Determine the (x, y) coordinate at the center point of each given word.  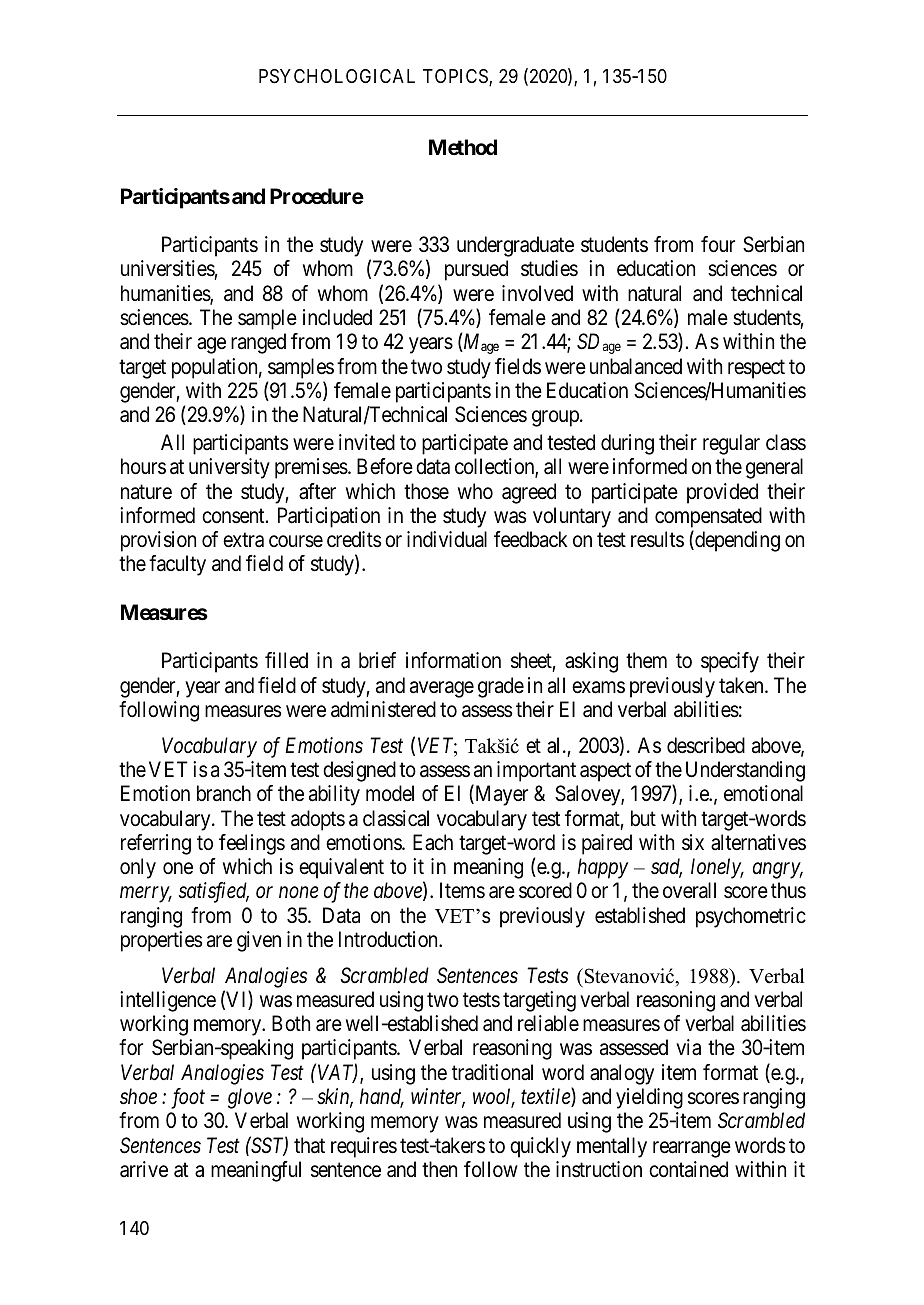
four (718, 244)
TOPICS (456, 77)
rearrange (692, 1149)
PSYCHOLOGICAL (337, 76)
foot (188, 1098)
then (439, 1169)
